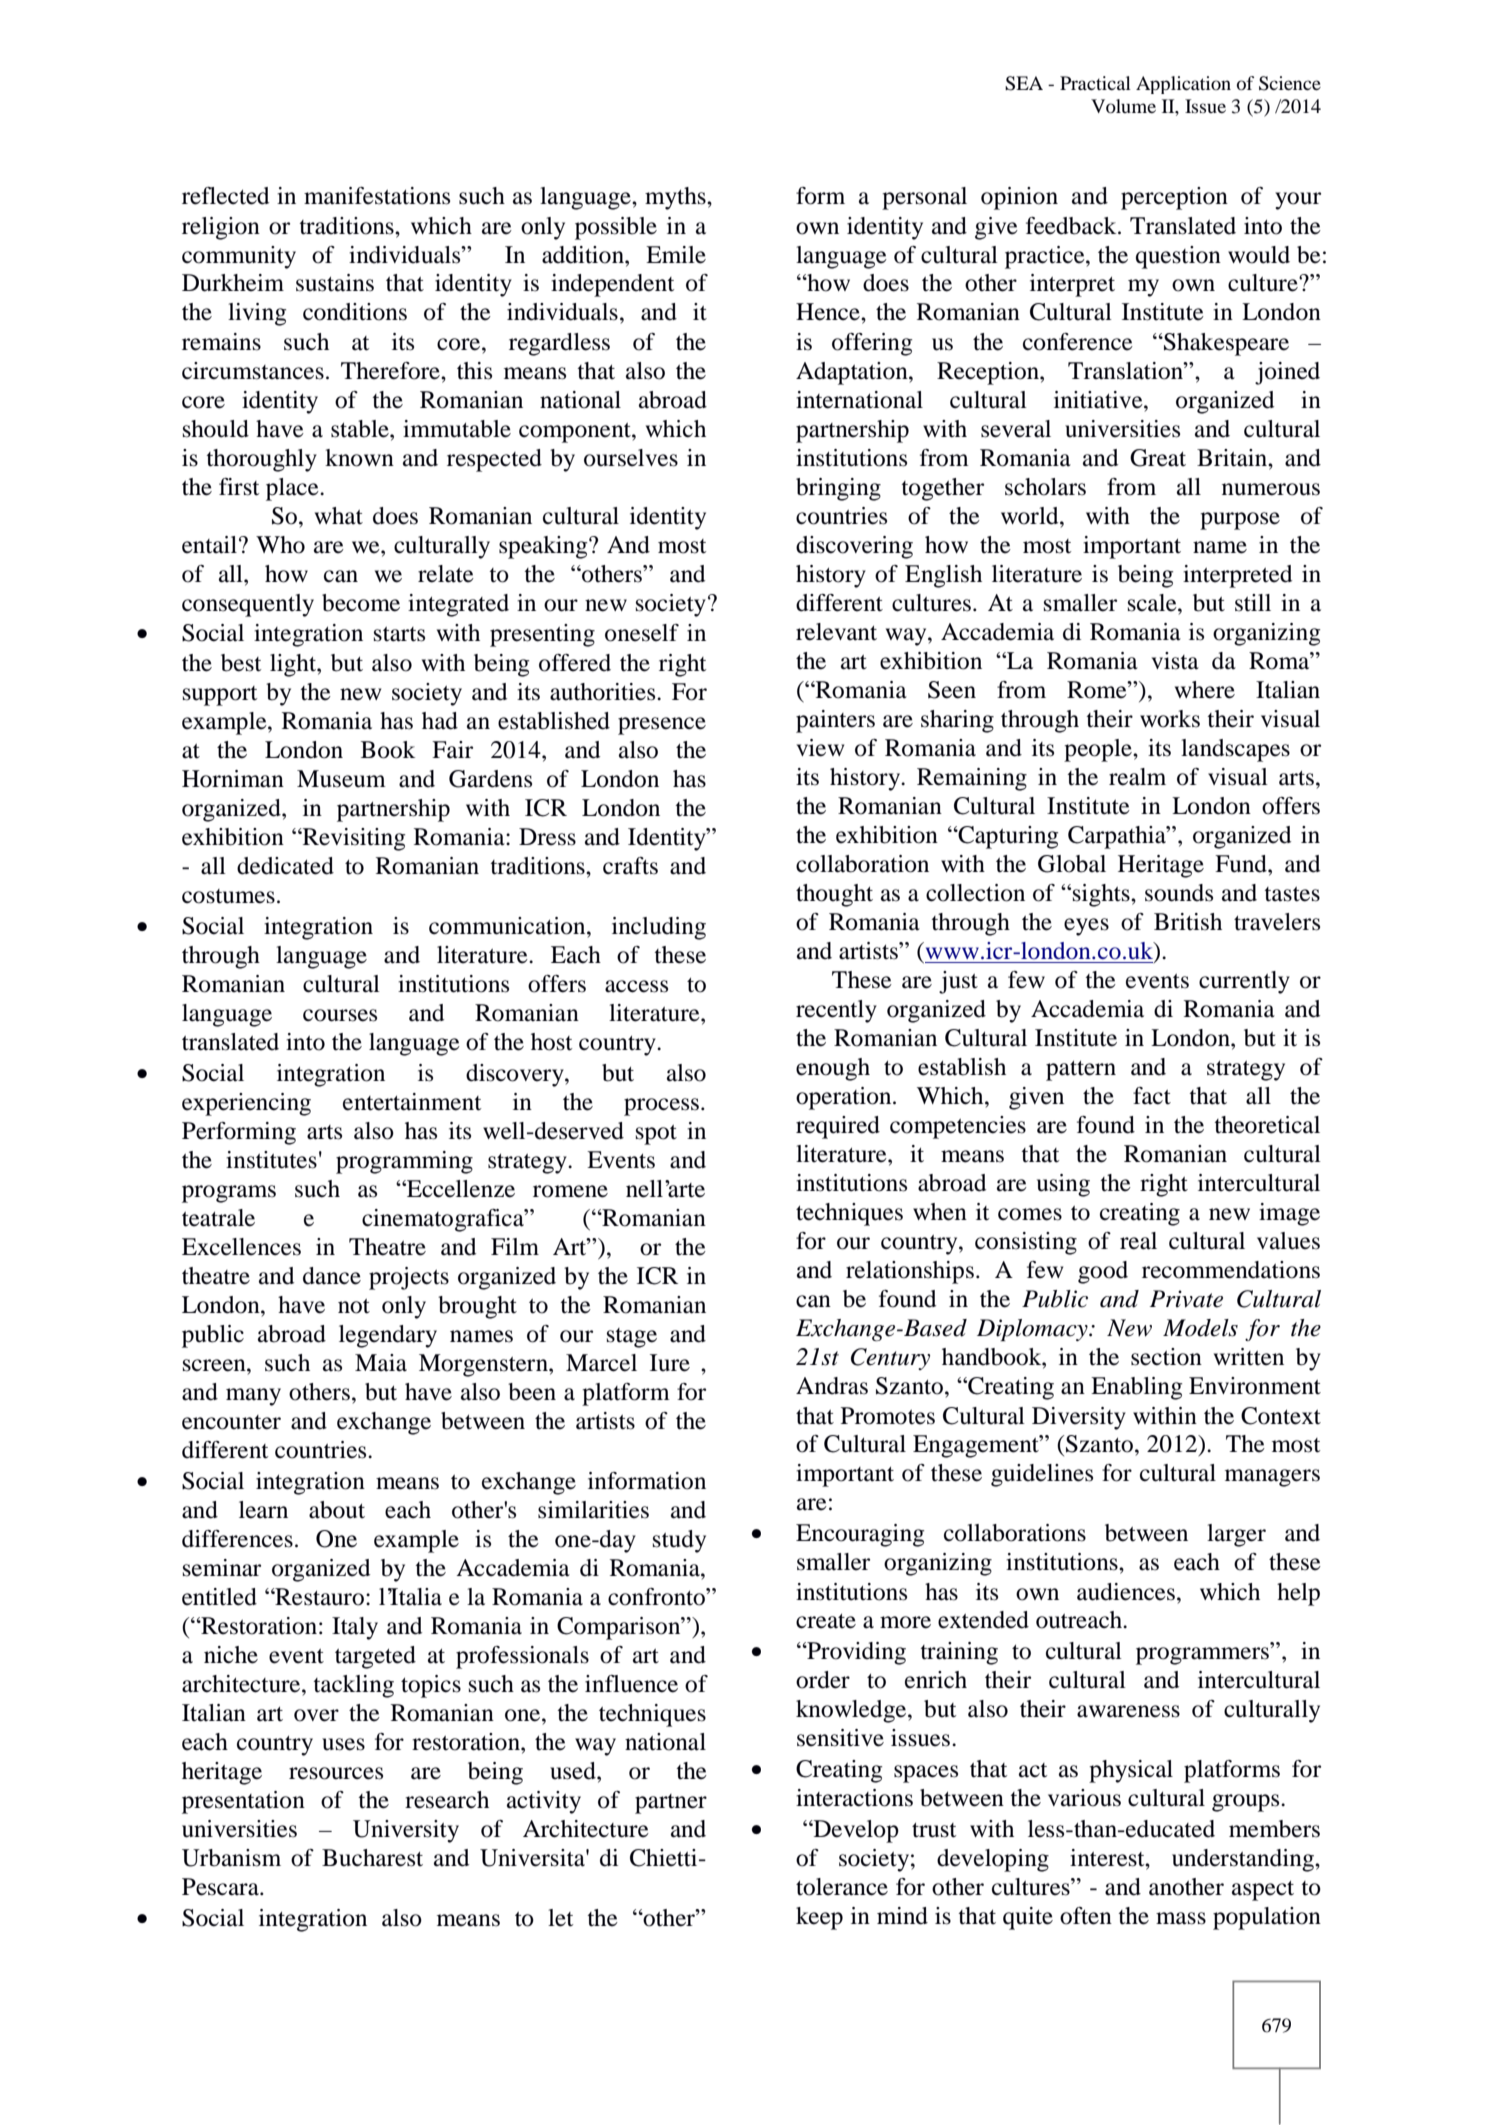  Describe the element at coordinates (372, 1858) in the document. I see `Bucharest` at that location.
